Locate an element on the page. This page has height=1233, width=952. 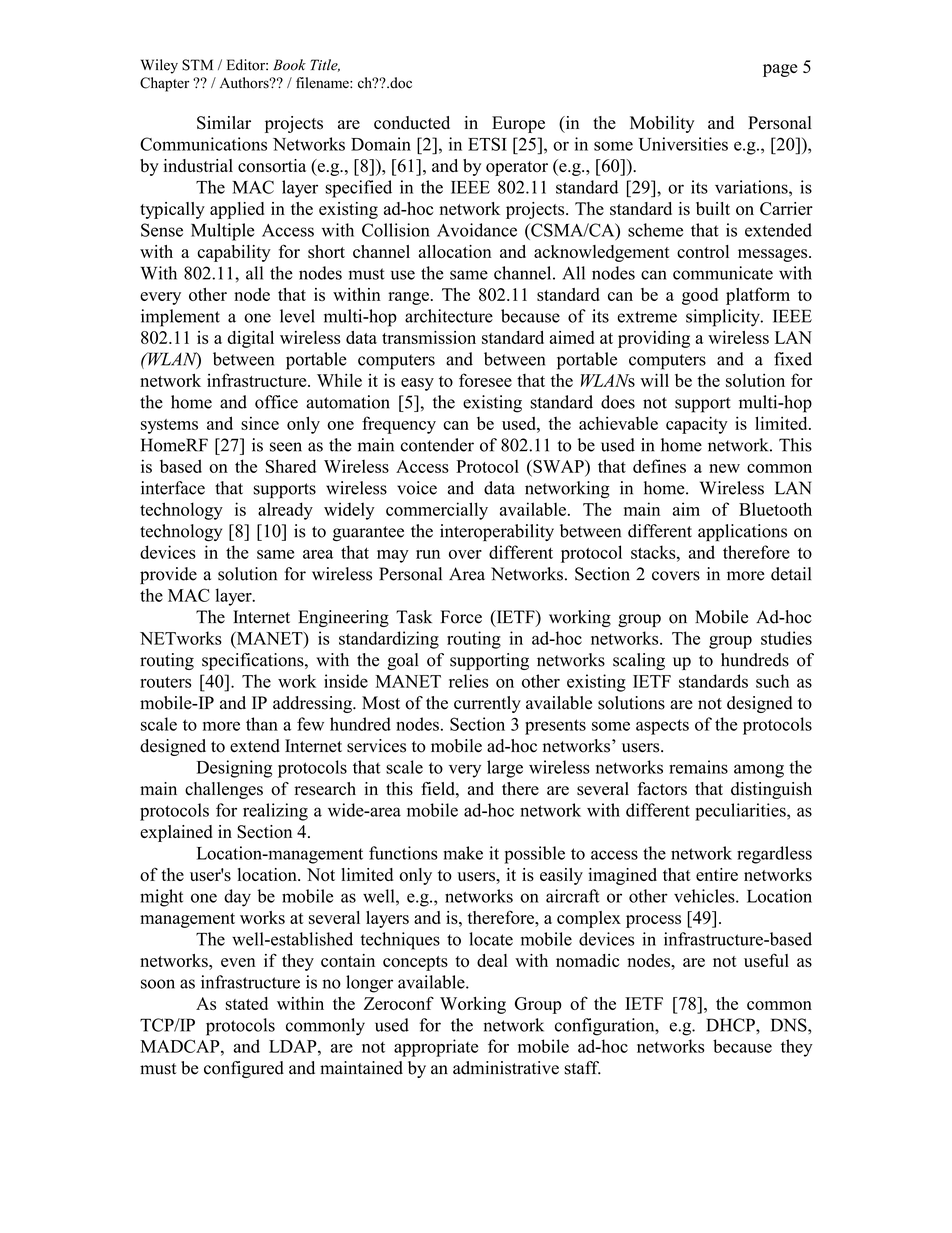
Europe is located at coordinates (518, 124).
